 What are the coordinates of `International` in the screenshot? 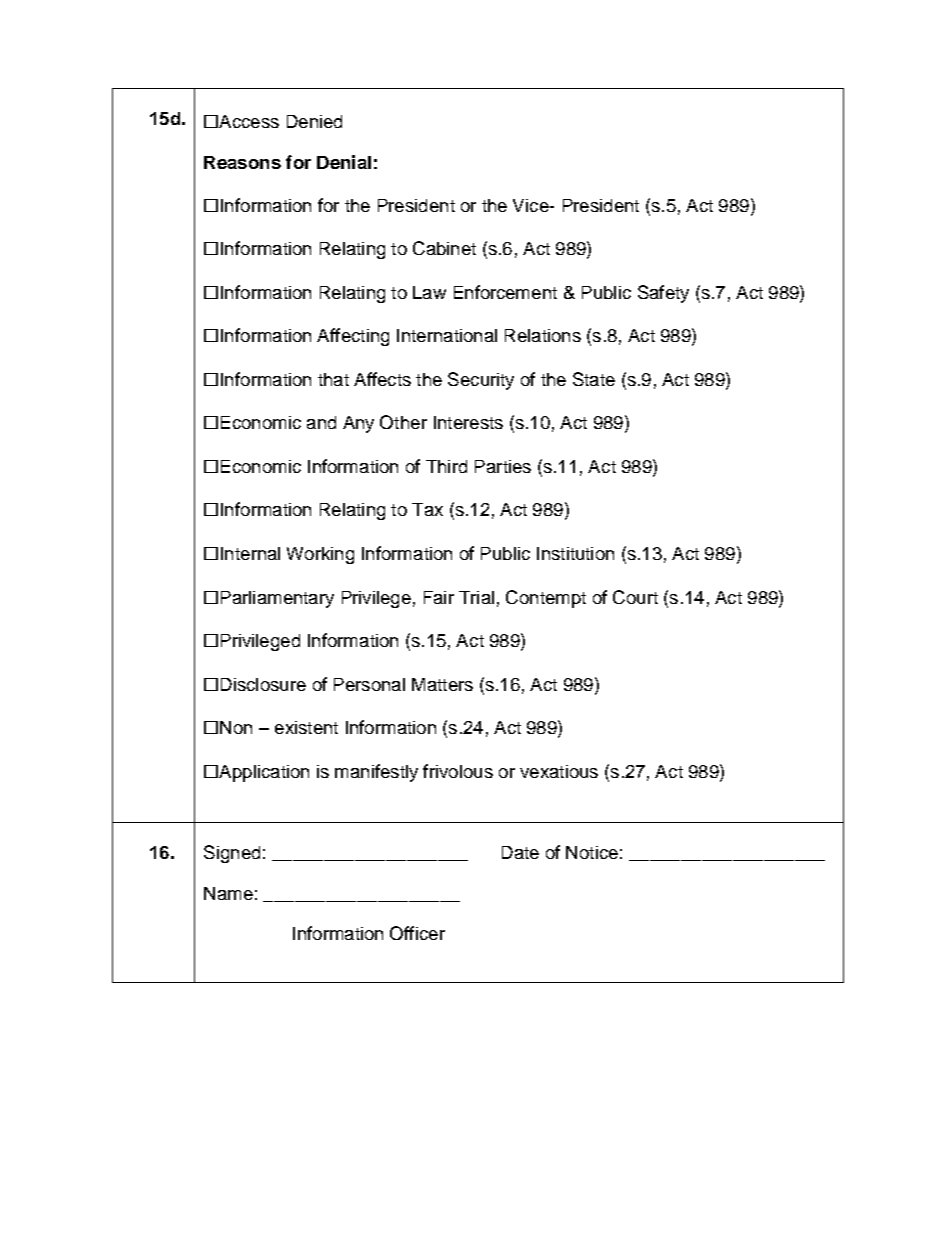 It's located at (447, 335).
